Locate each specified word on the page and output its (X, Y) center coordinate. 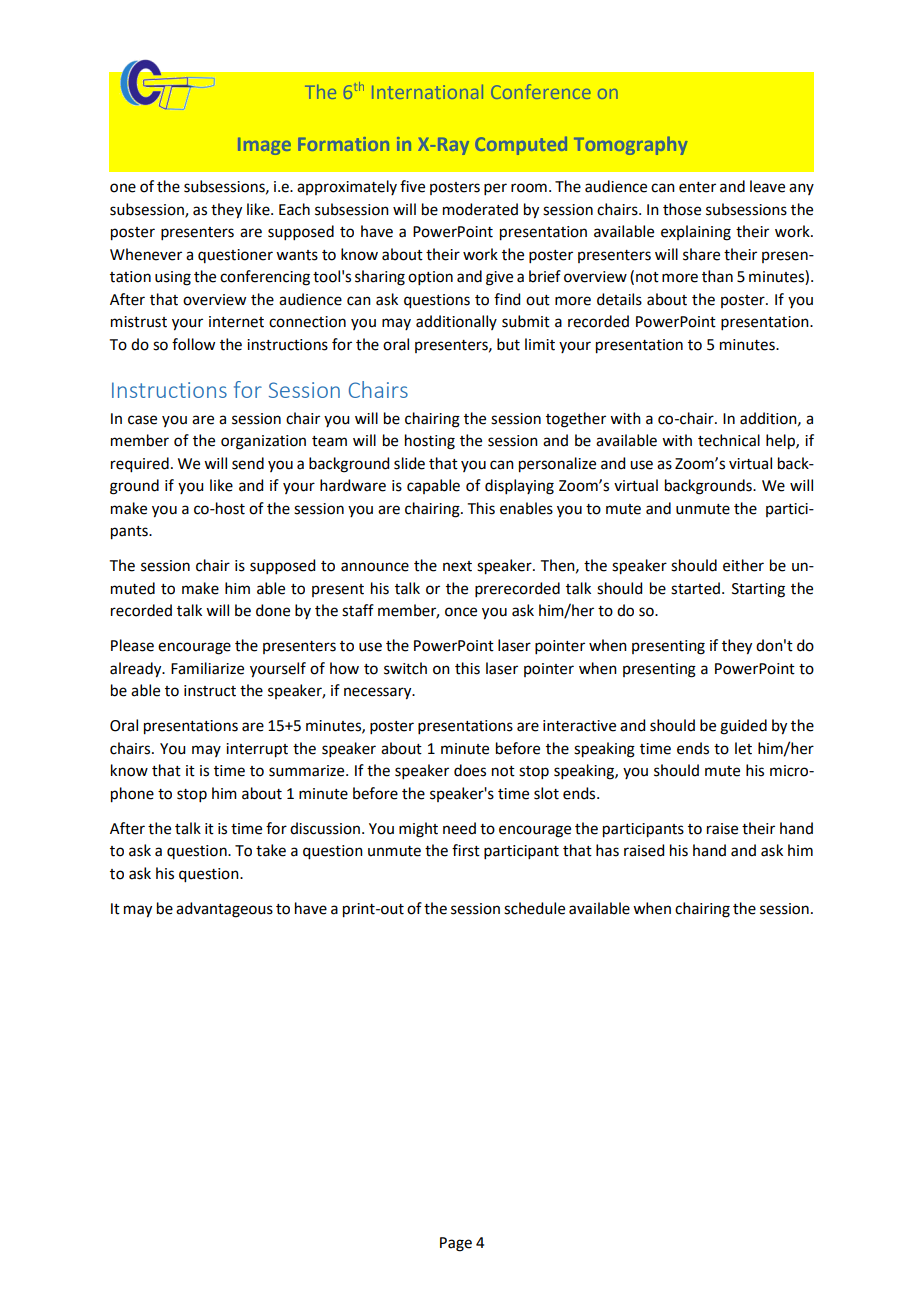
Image (264, 146)
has (607, 850)
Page (456, 1244)
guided (743, 727)
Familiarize (207, 668)
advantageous (224, 910)
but (508, 344)
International (427, 91)
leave (767, 186)
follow (193, 344)
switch (405, 668)
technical (729, 440)
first (466, 850)
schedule (534, 908)
